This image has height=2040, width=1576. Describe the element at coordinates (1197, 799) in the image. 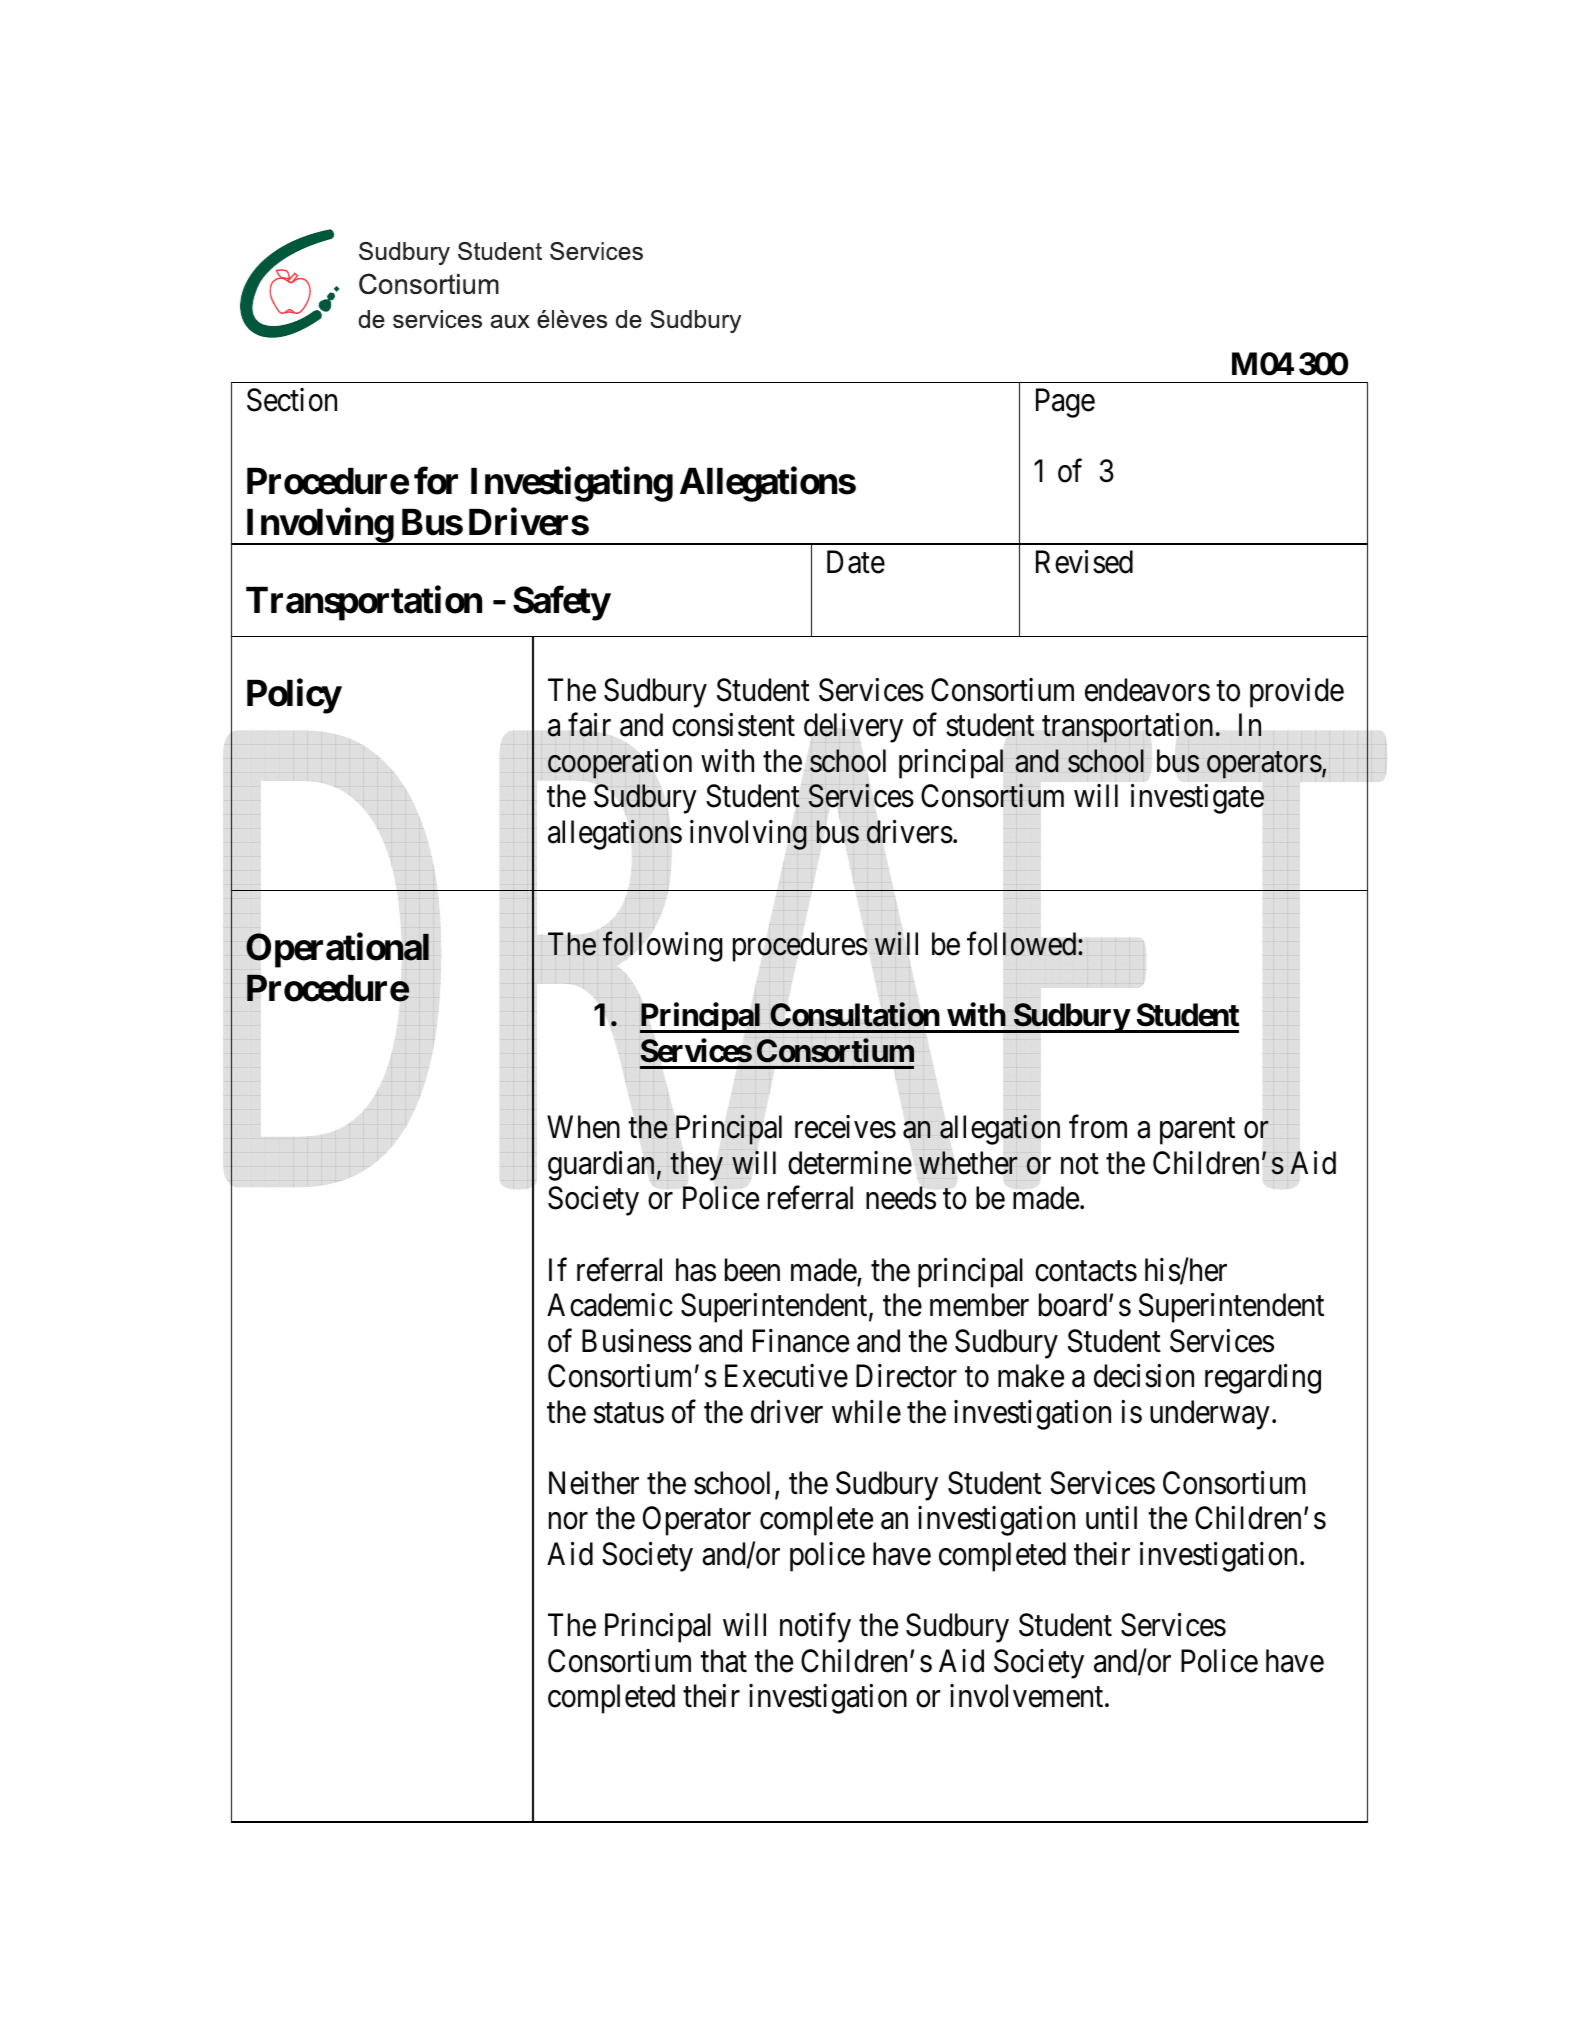

I see `investigate` at that location.
